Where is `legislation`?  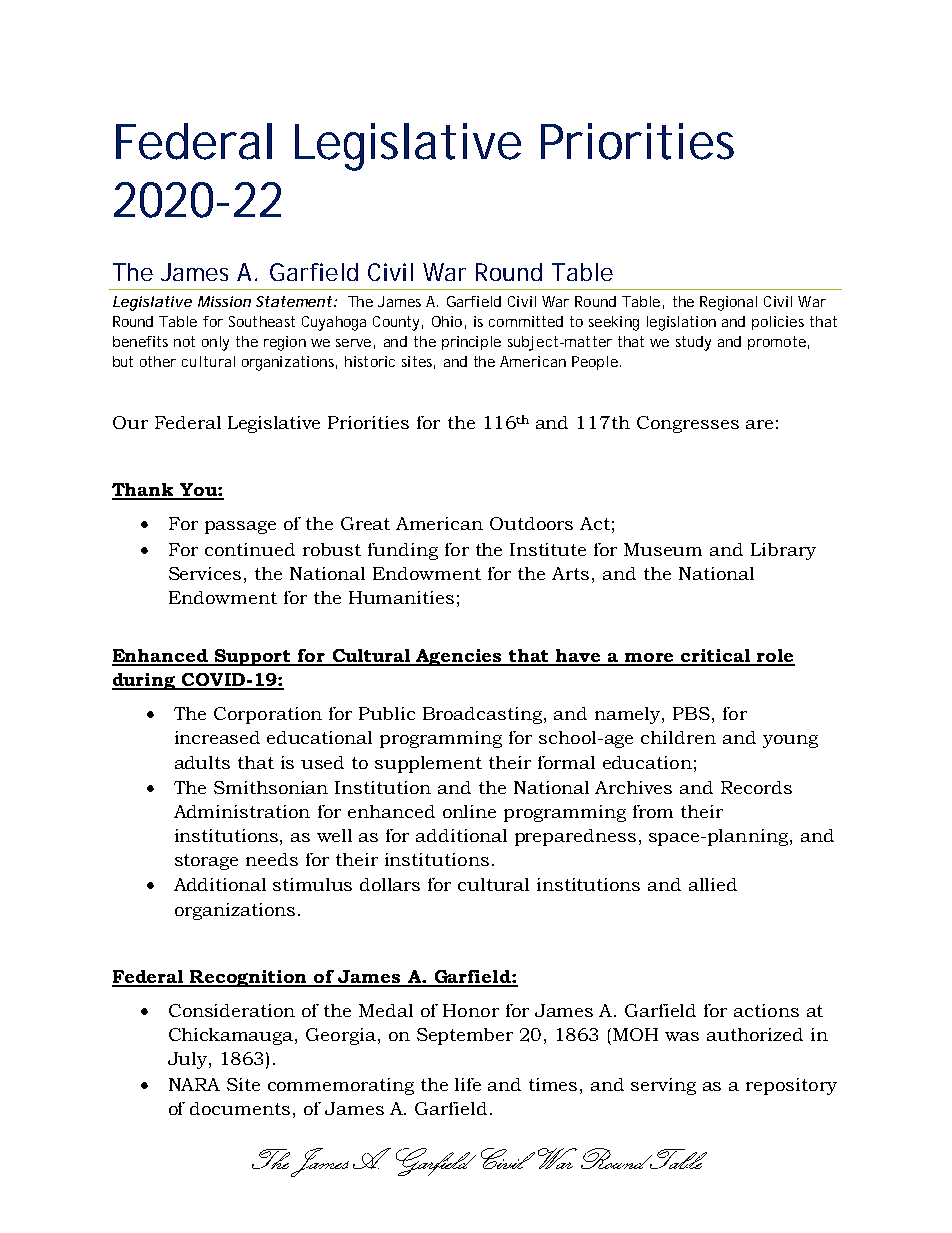 legislation is located at coordinates (681, 323).
